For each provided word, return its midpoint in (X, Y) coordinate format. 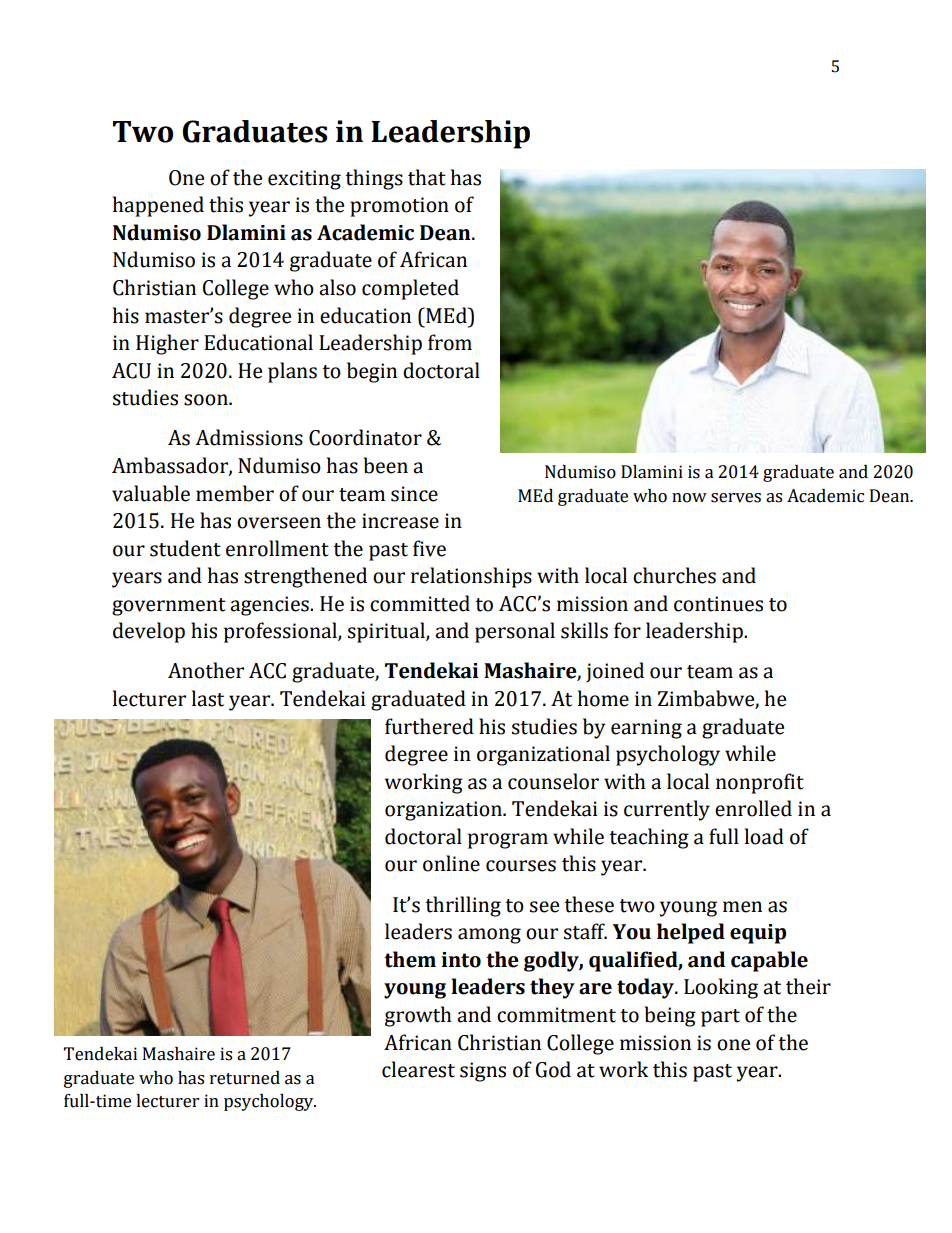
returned (245, 1078)
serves (736, 498)
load (764, 836)
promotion (399, 207)
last (208, 698)
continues (718, 604)
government (169, 607)
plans (292, 372)
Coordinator (365, 437)
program (508, 841)
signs (483, 1072)
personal (515, 632)
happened (158, 206)
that (427, 177)
